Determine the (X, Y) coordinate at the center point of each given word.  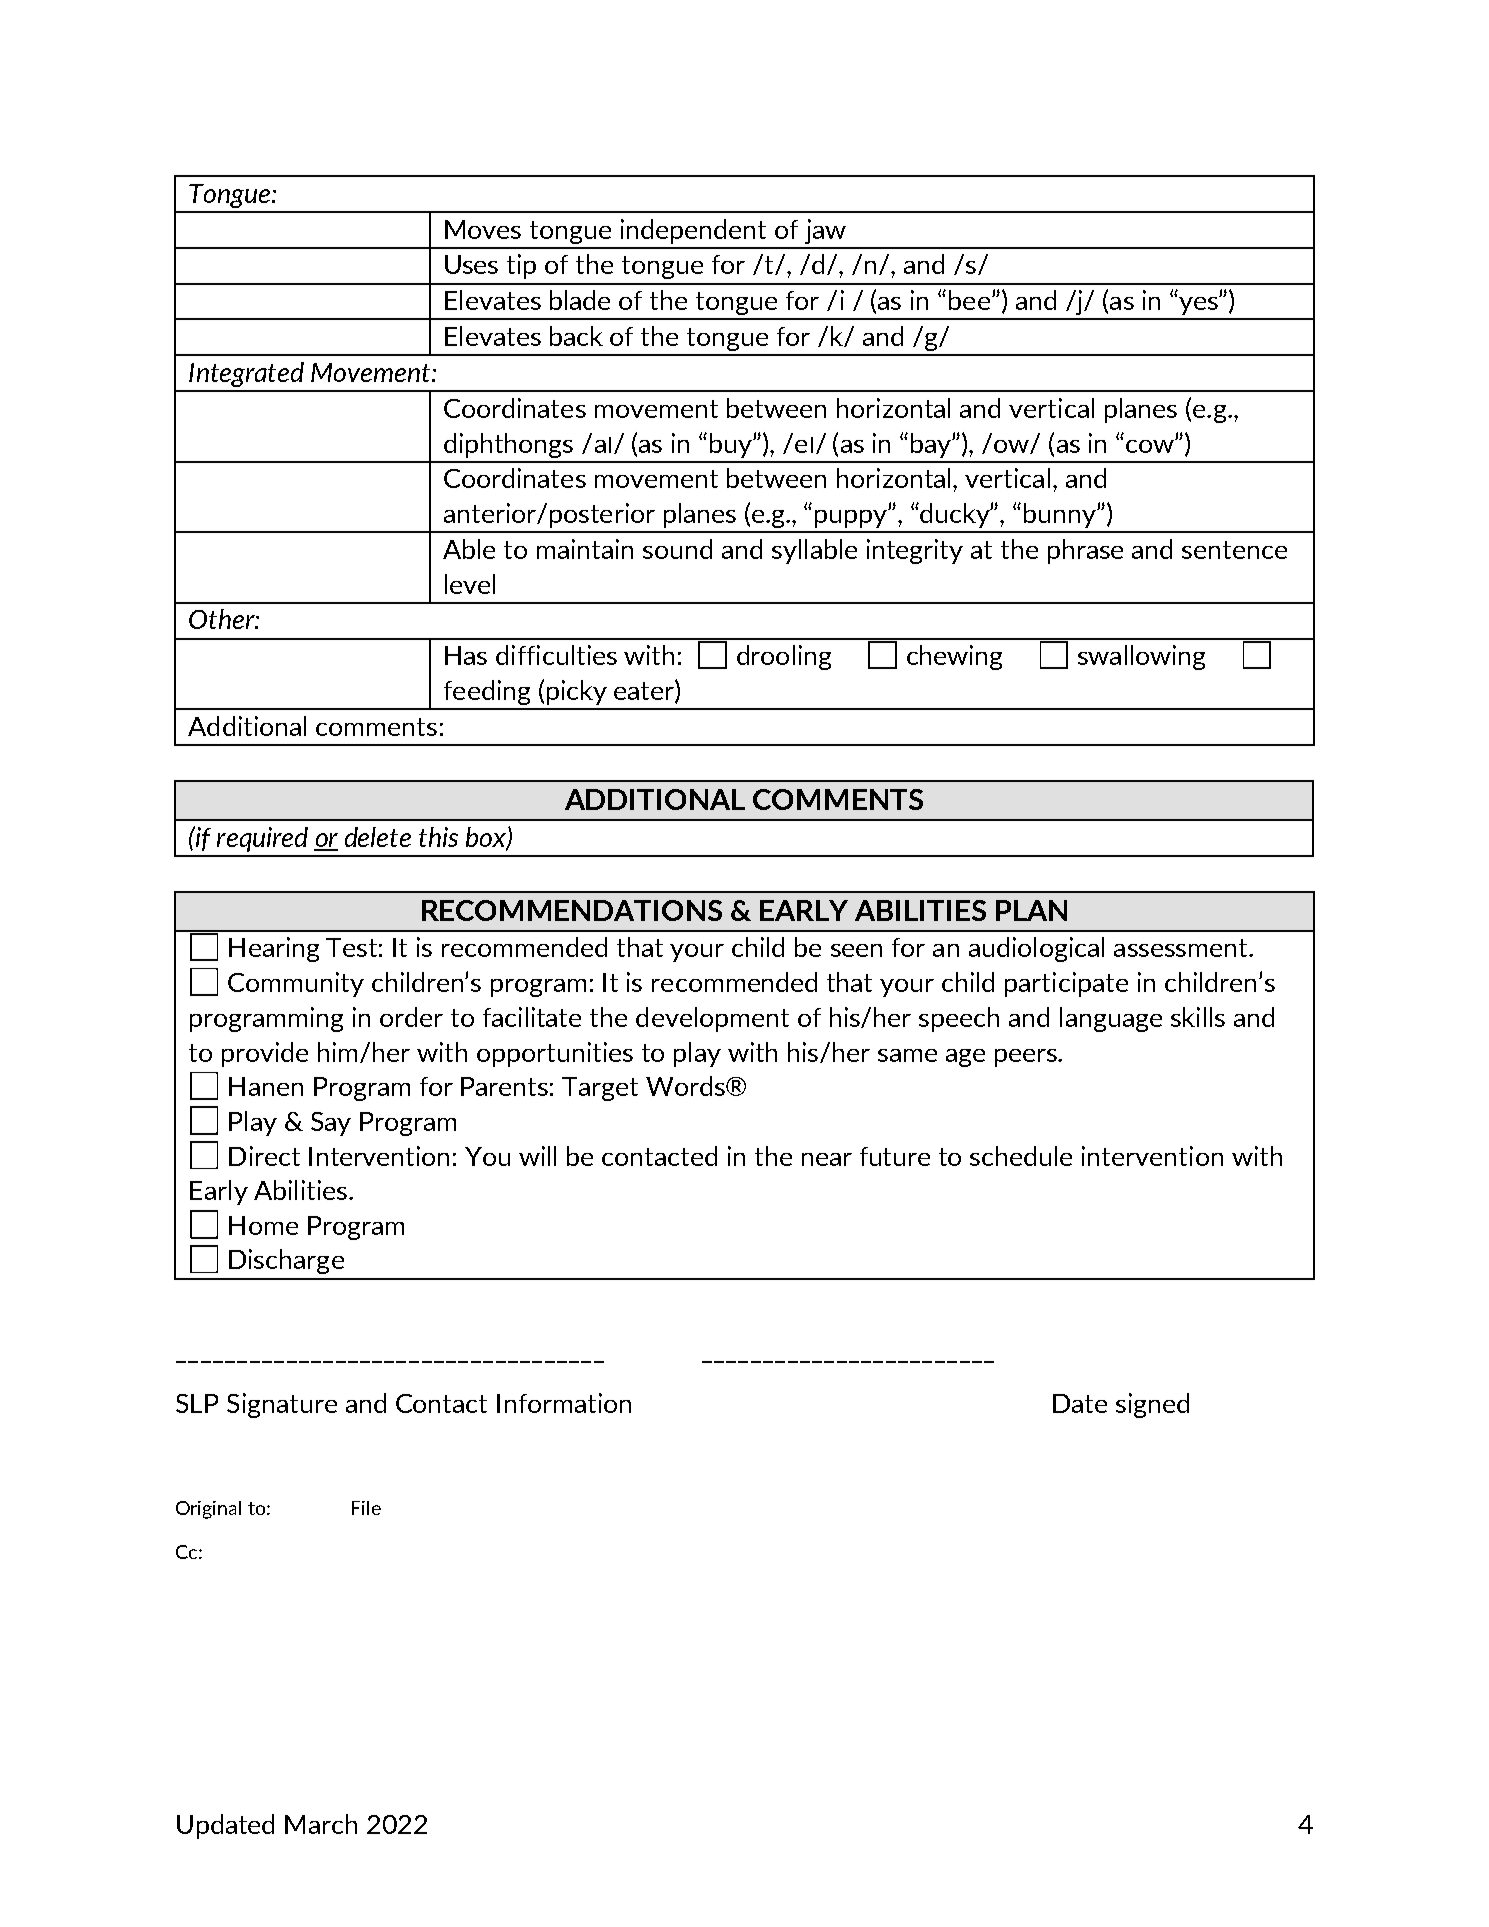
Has (466, 655)
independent (693, 231)
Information (564, 1403)
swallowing (1141, 657)
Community (296, 984)
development (712, 1019)
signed (1152, 1405)
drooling (784, 657)
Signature (282, 1405)
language (1111, 1019)
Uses (471, 264)
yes (1199, 305)
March (321, 1824)
